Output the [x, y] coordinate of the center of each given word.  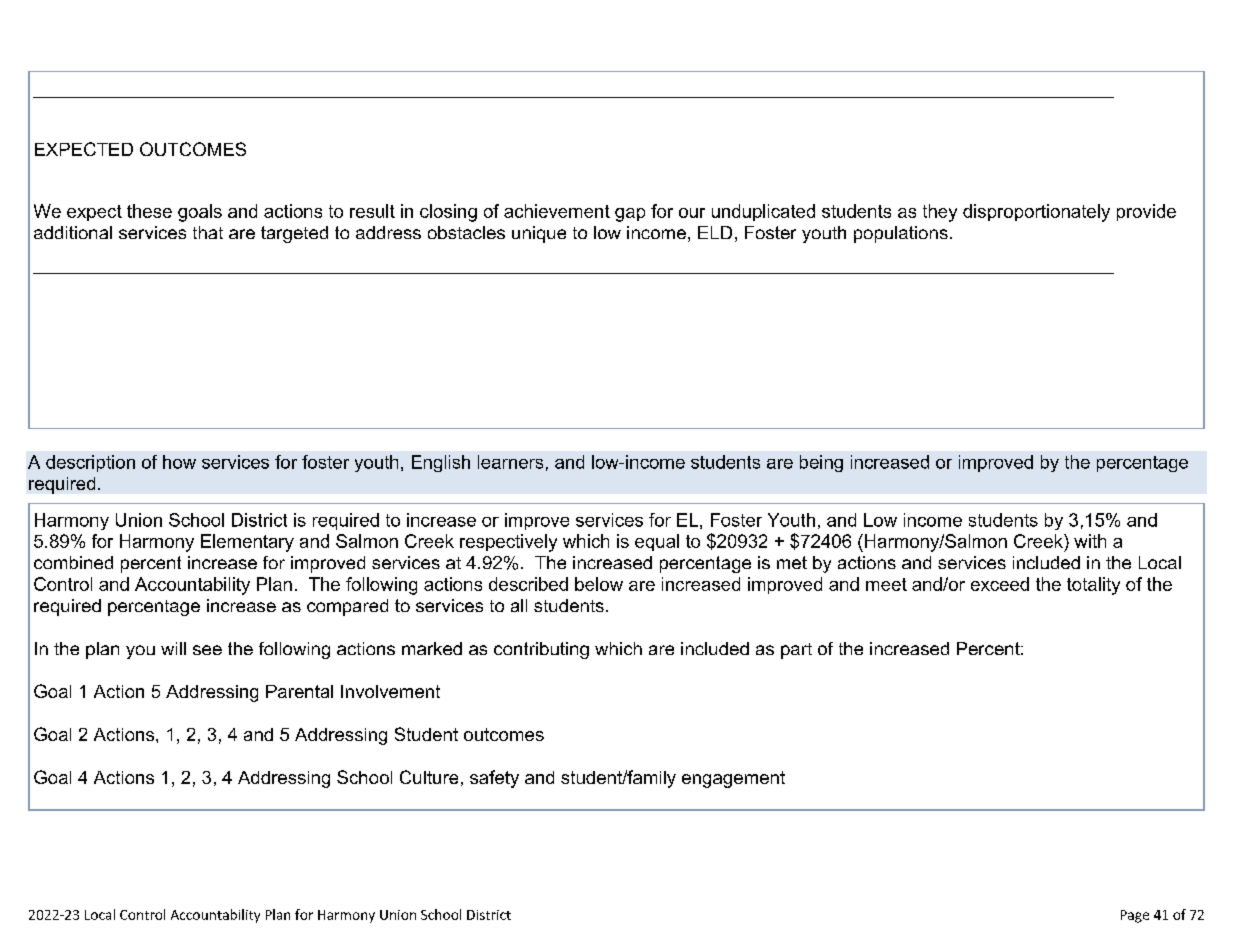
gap [630, 215]
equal [657, 542]
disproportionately [1036, 213]
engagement [733, 779]
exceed [1000, 584]
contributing [541, 650]
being [821, 463]
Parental [299, 691]
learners [510, 462]
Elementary [247, 543]
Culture [429, 777]
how [179, 462]
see [207, 650]
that [208, 232]
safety [494, 779]
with [1090, 541]
